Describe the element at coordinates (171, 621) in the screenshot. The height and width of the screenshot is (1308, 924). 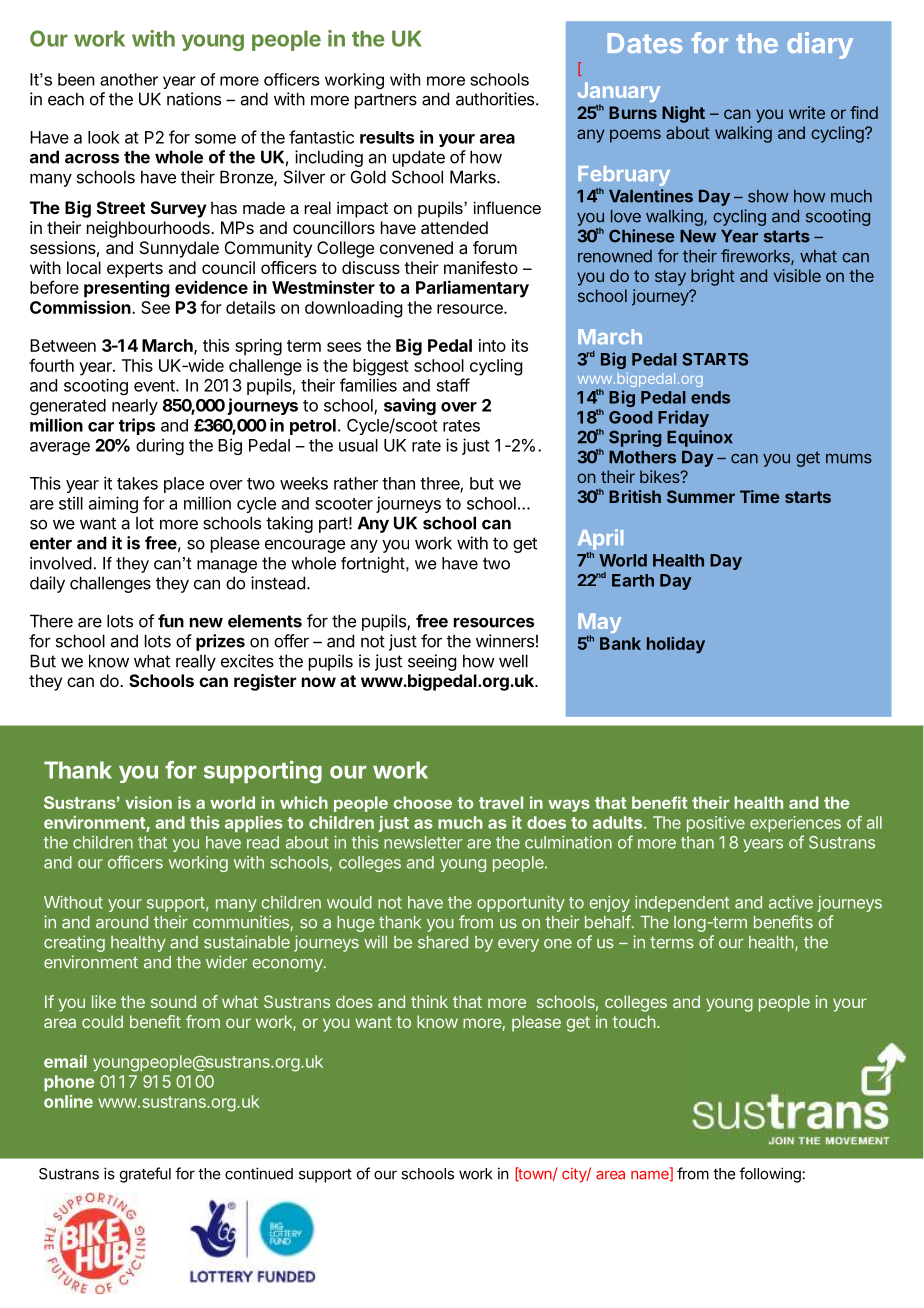
I see `fun` at that location.
